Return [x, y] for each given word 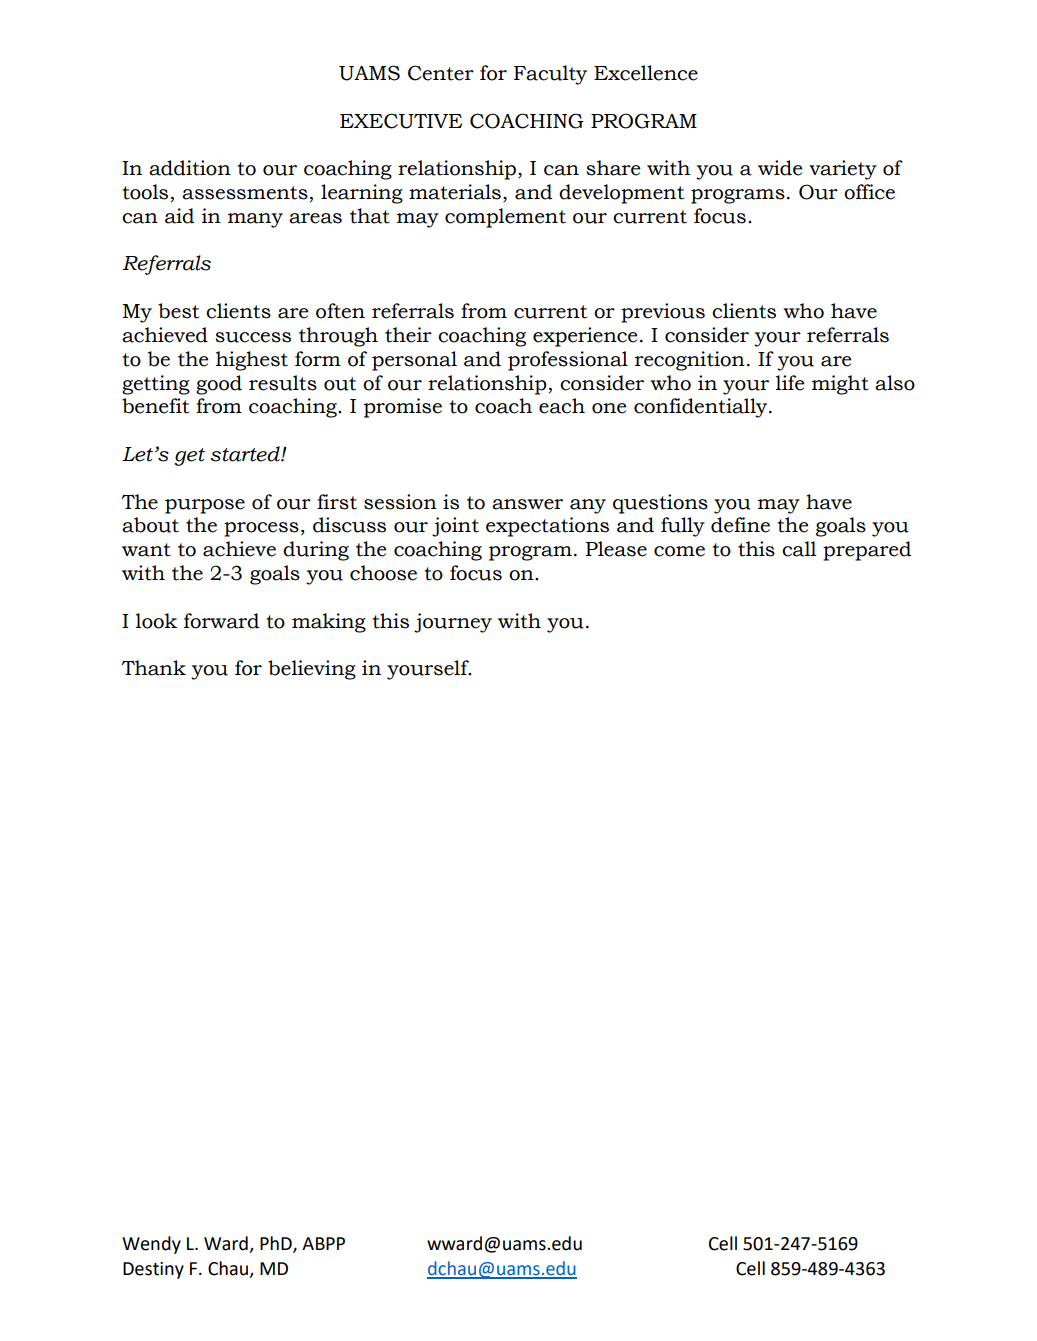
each [562, 406]
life [790, 383]
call [799, 549]
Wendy [151, 1245]
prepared [867, 551]
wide [780, 168]
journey [453, 623]
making [329, 623]
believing [312, 670]
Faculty [550, 75]
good [219, 385]
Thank [154, 668]
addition [190, 168]
